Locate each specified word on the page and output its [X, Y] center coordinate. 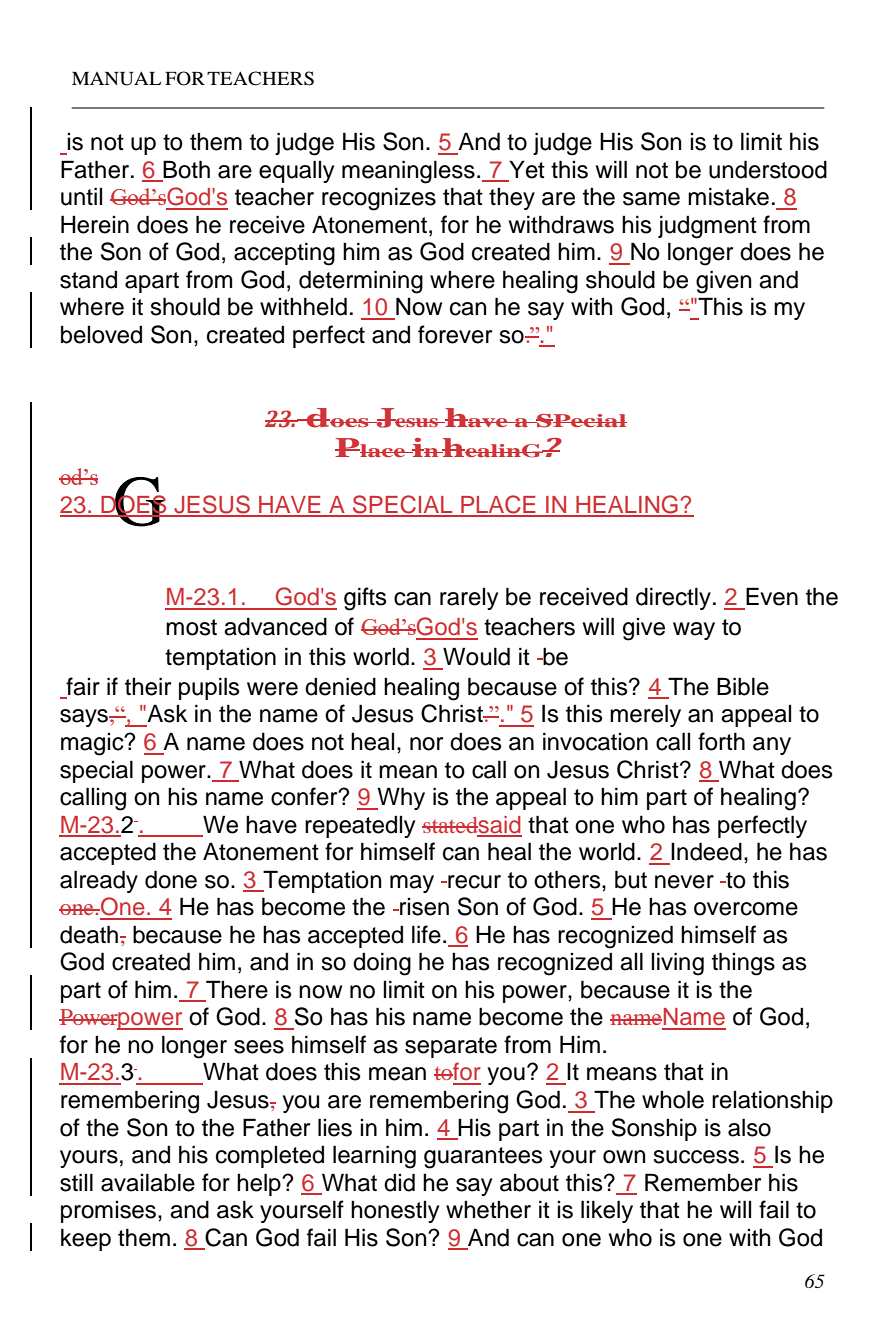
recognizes [379, 199]
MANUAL [116, 78]
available [148, 1182]
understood [768, 169]
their [148, 686]
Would [476, 656]
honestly [395, 1212]
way [694, 631]
